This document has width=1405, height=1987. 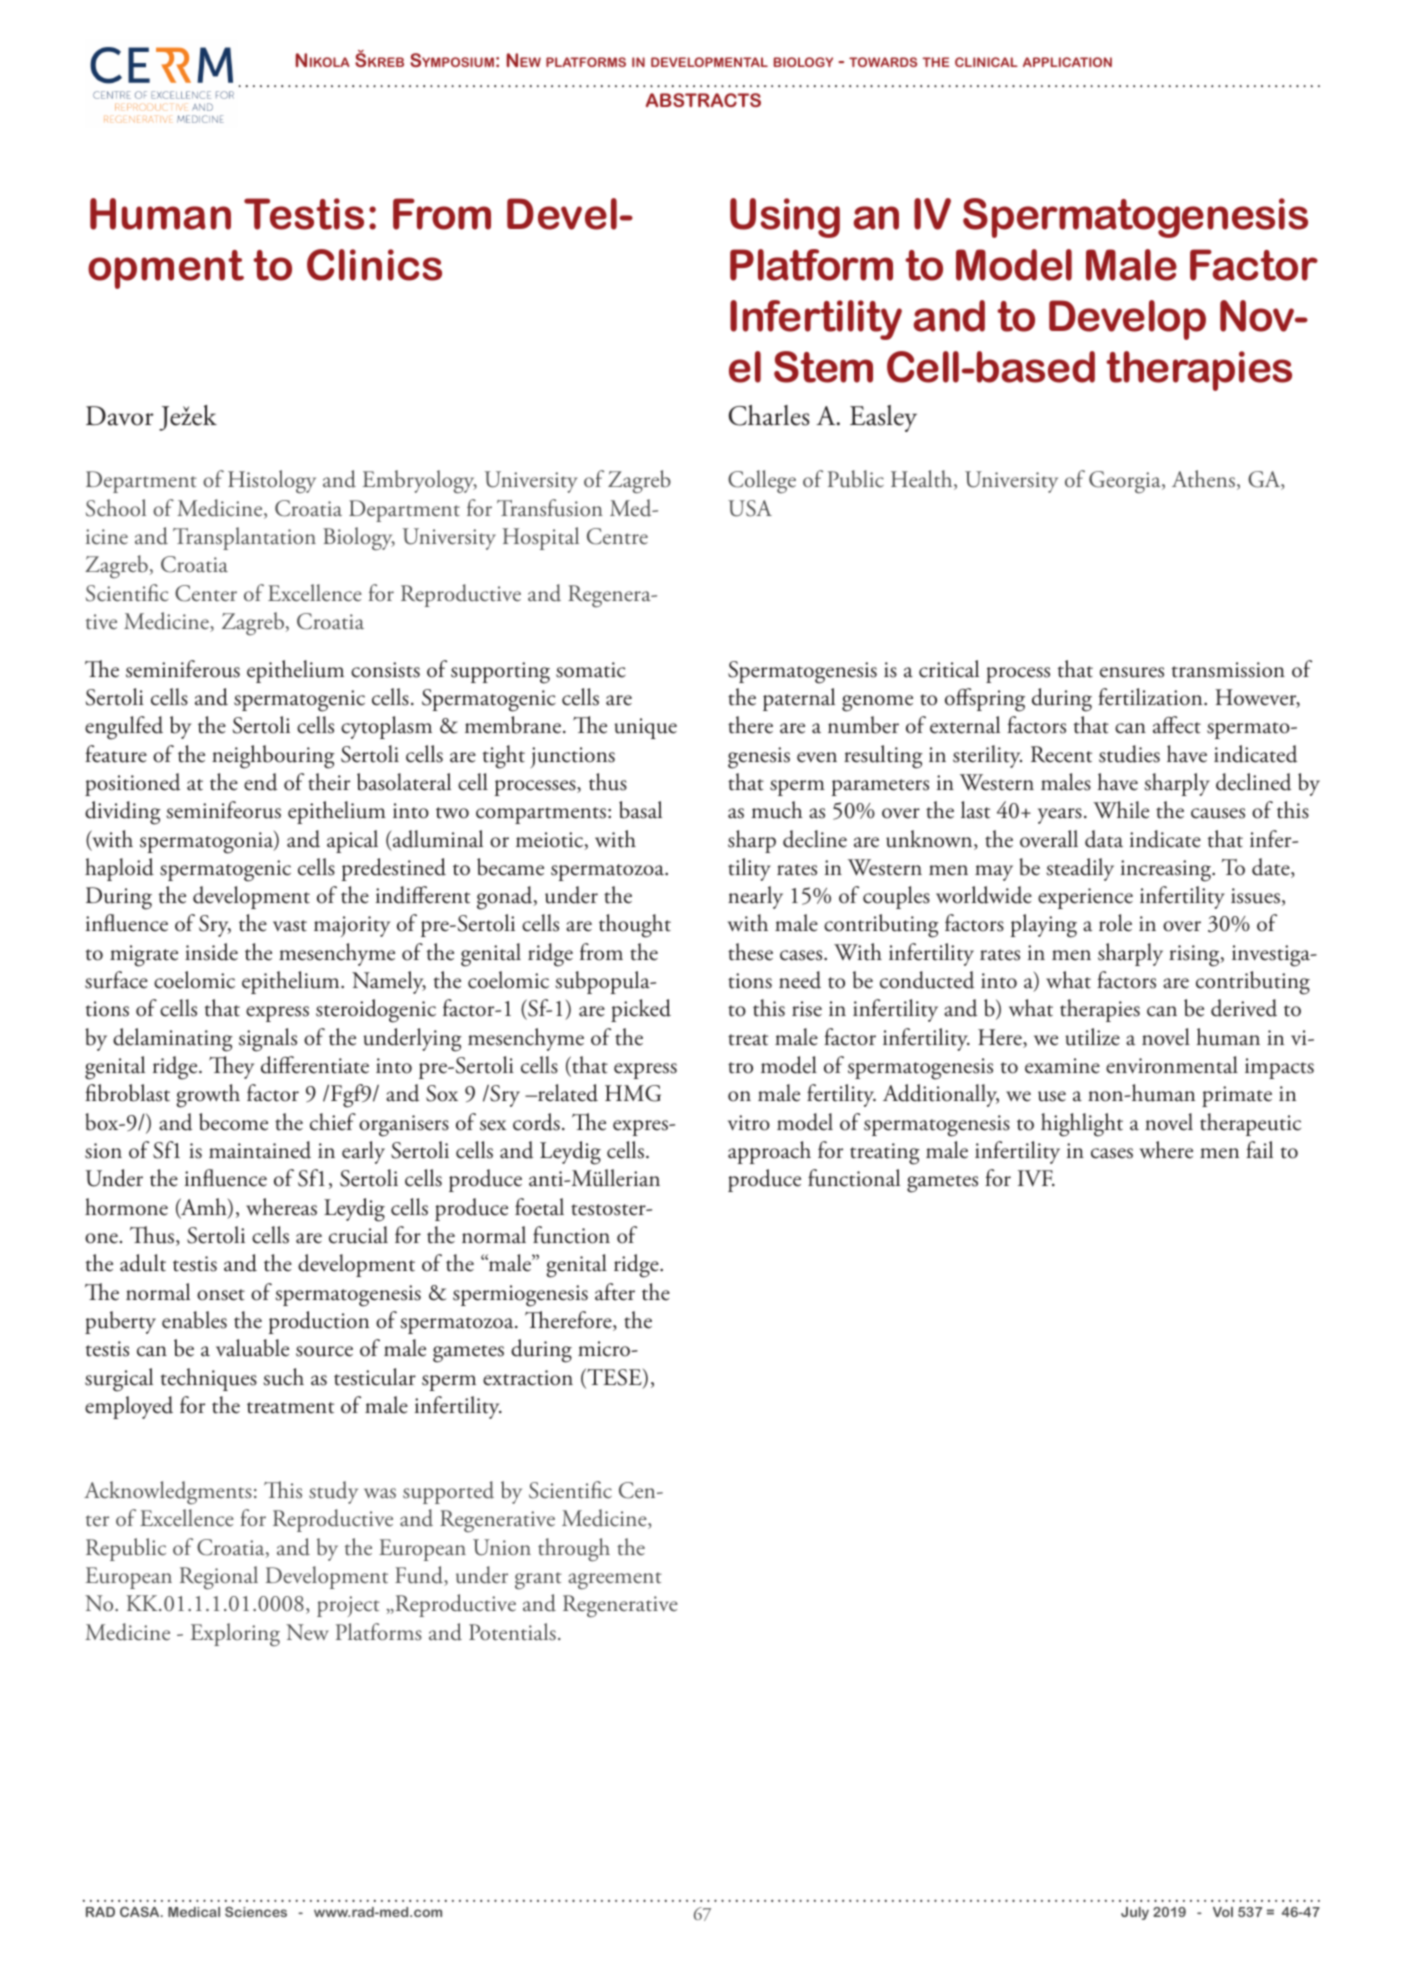 What do you see at coordinates (283, 1377) in the document?
I see `such` at bounding box center [283, 1377].
